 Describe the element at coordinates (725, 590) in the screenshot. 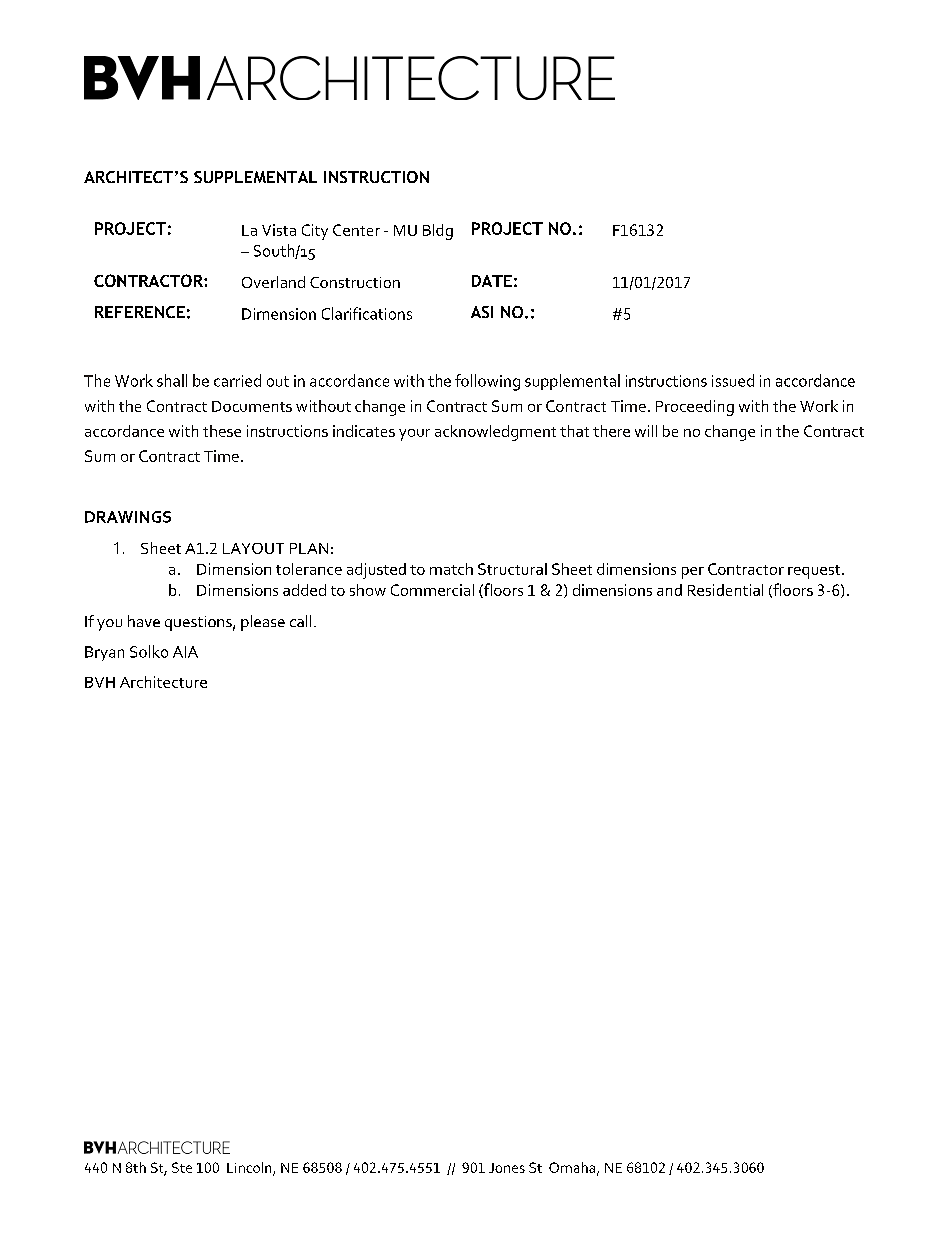

I see `Residential` at that location.
